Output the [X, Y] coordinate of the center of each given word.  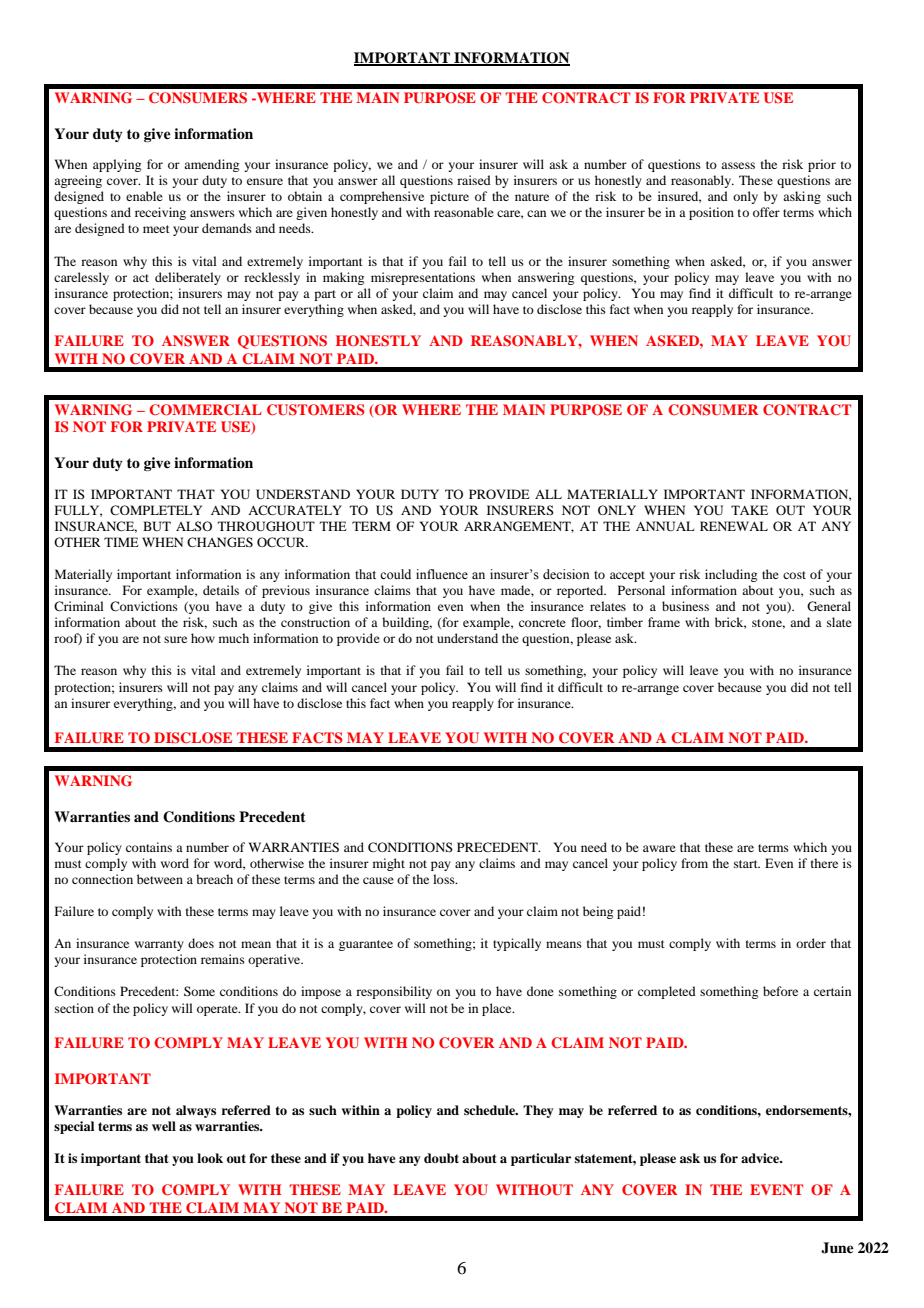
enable [144, 196]
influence [442, 574]
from [694, 863]
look [210, 1158]
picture [449, 197]
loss [445, 879]
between [160, 879]
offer [766, 212]
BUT [157, 526]
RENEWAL [734, 526]
